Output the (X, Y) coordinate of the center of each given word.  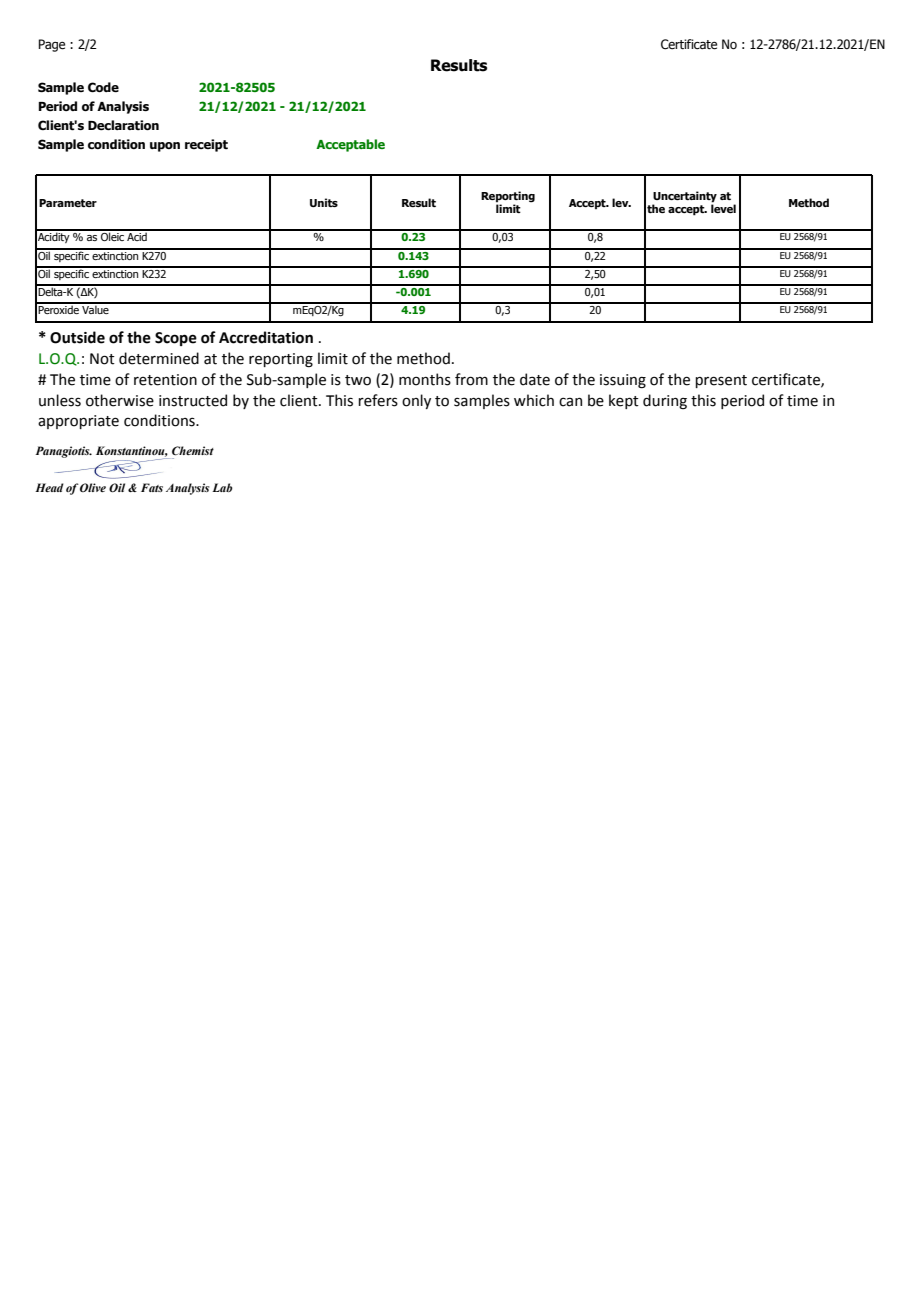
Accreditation (266, 337)
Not (102, 359)
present (721, 381)
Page (52, 45)
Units (324, 202)
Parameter (68, 203)
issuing (623, 381)
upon (165, 147)
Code (103, 87)
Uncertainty (684, 198)
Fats (152, 487)
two (358, 380)
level (723, 208)
